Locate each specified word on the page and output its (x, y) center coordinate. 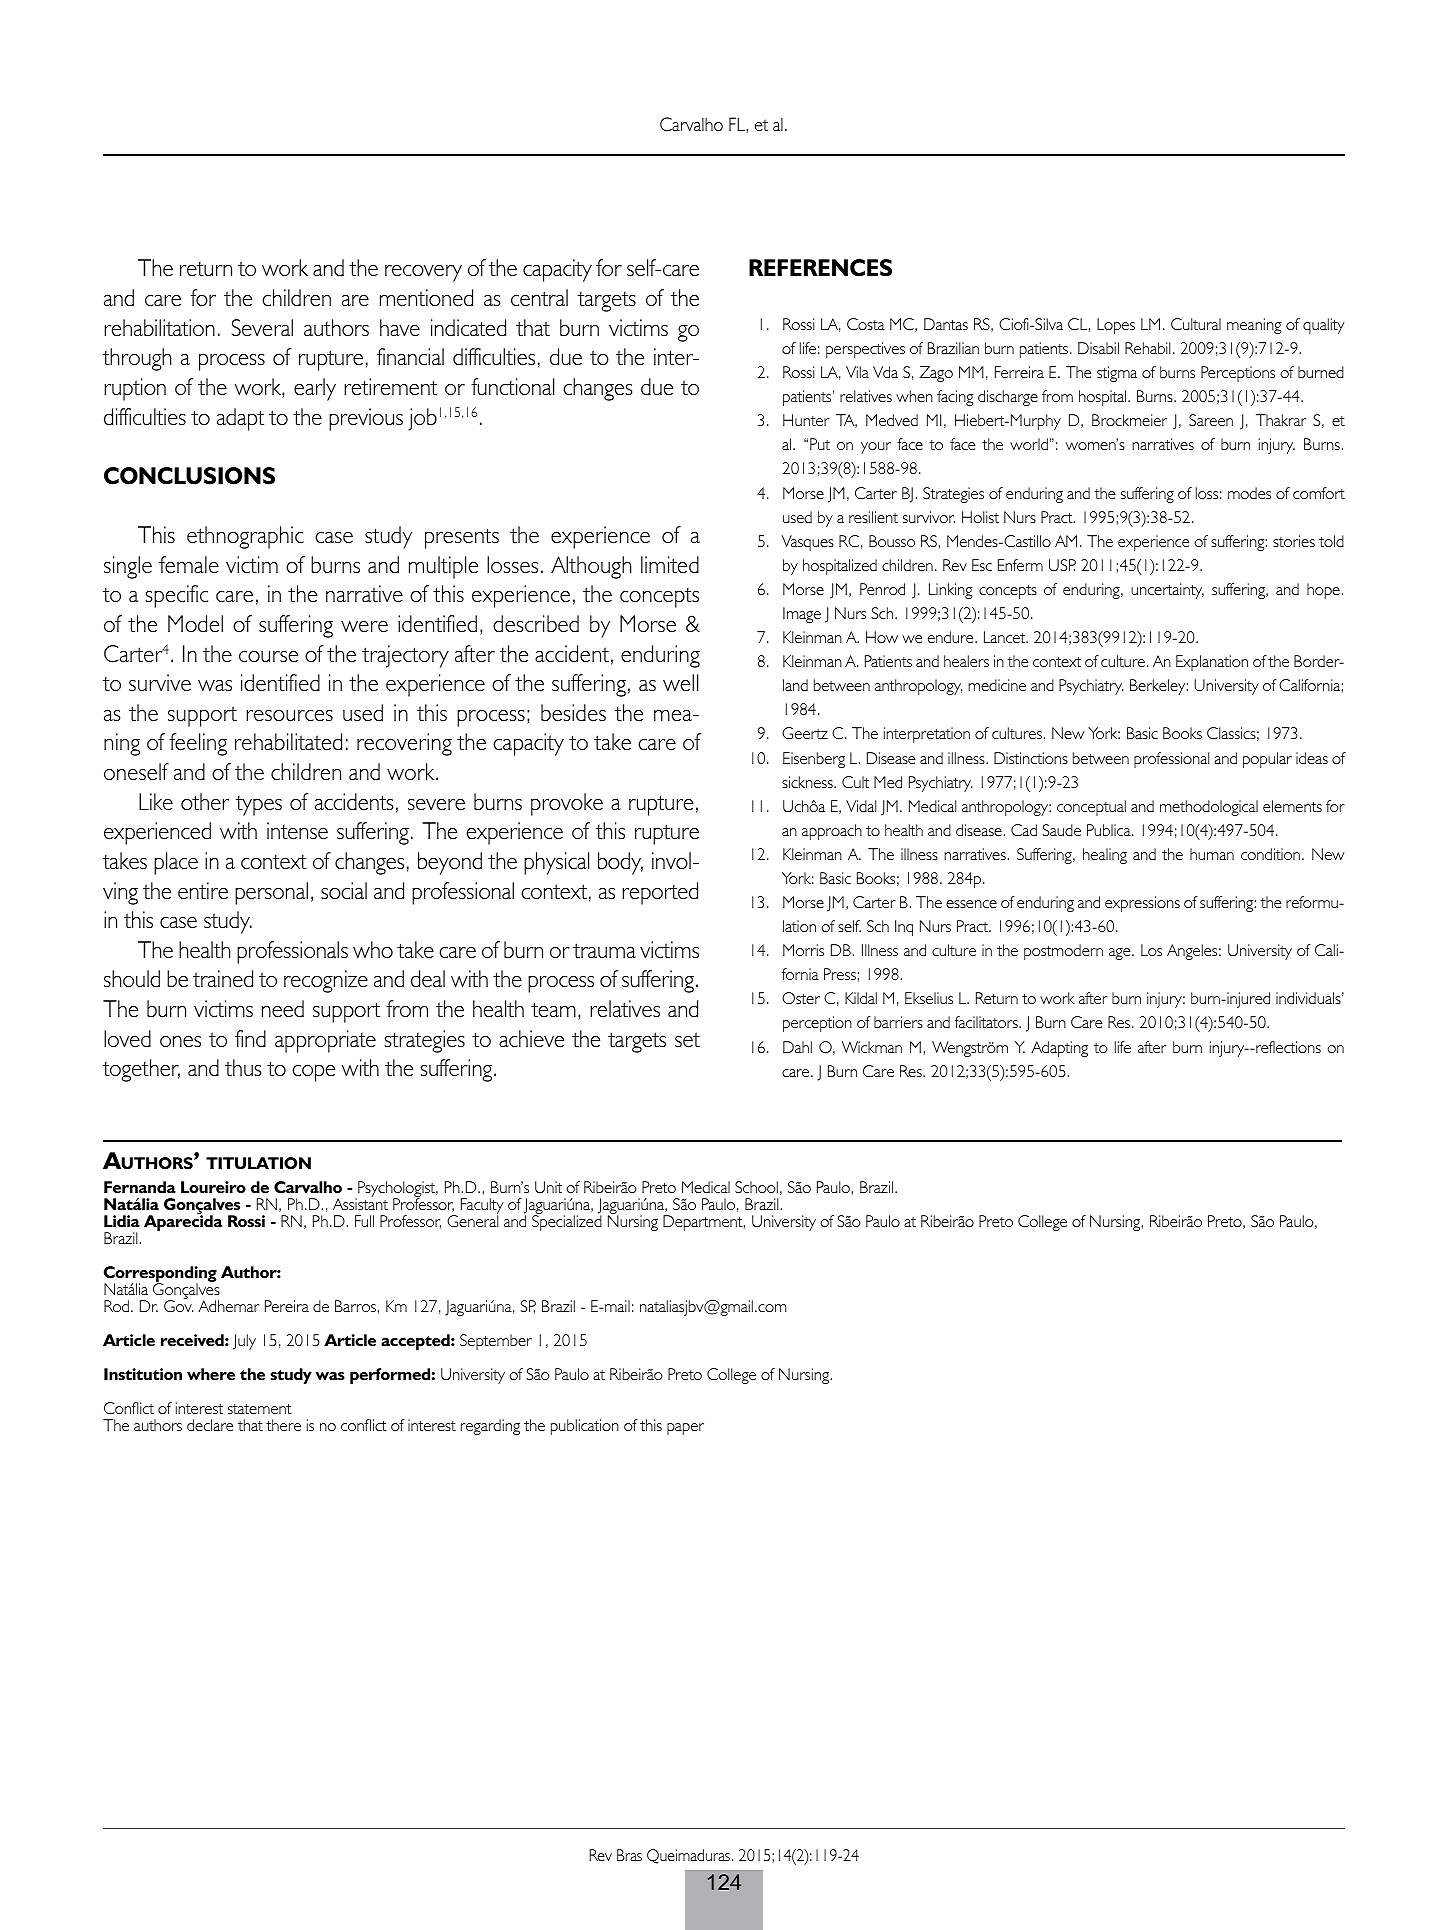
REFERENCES (820, 268)
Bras (629, 1855)
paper (685, 1429)
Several (262, 328)
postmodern (1063, 952)
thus (243, 1067)
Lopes (1116, 326)
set (687, 1040)
